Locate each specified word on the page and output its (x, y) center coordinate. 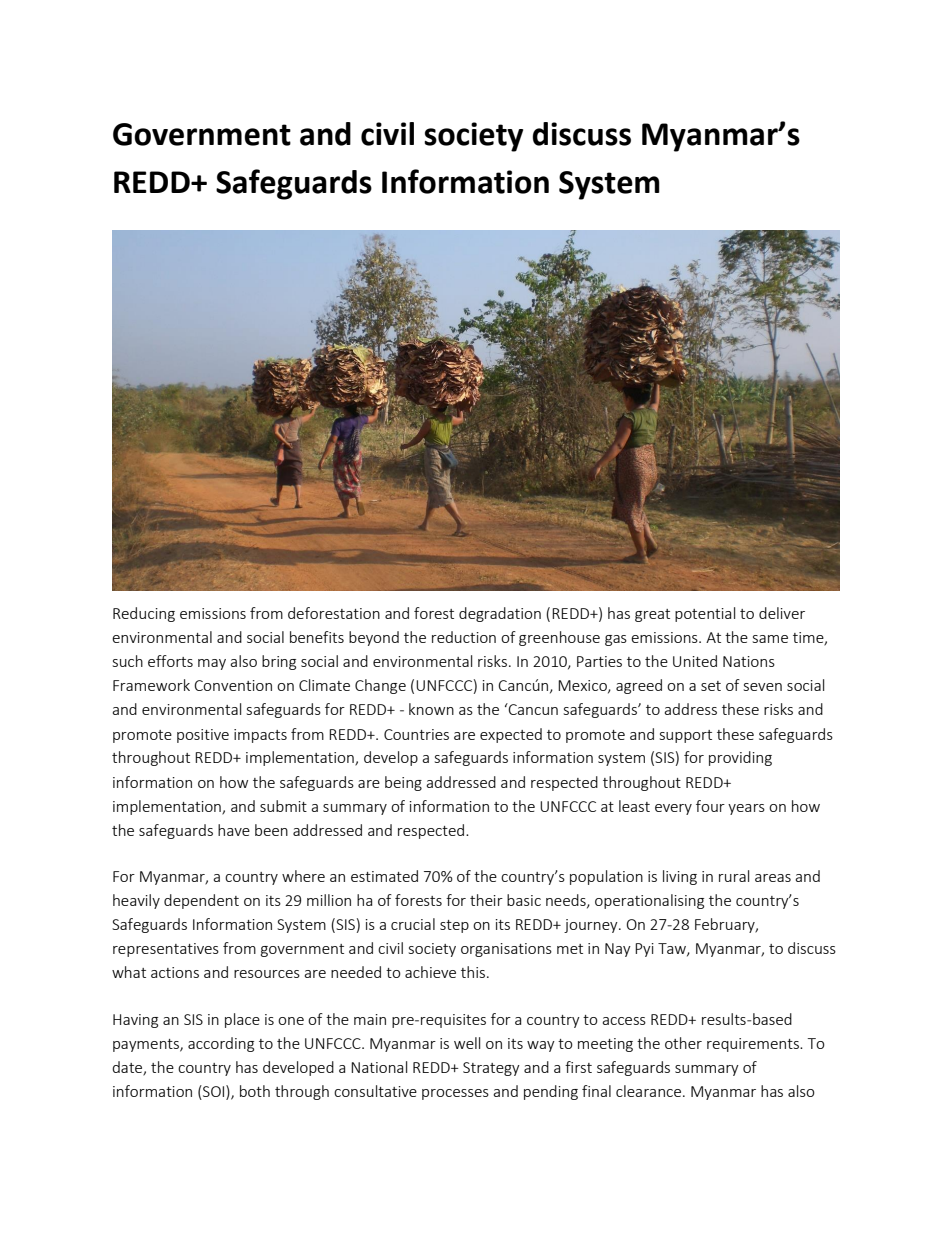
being (403, 783)
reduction (464, 637)
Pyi (644, 950)
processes (455, 1094)
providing (740, 758)
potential (705, 614)
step (454, 926)
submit (283, 806)
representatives (166, 950)
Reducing (144, 614)
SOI (214, 1091)
